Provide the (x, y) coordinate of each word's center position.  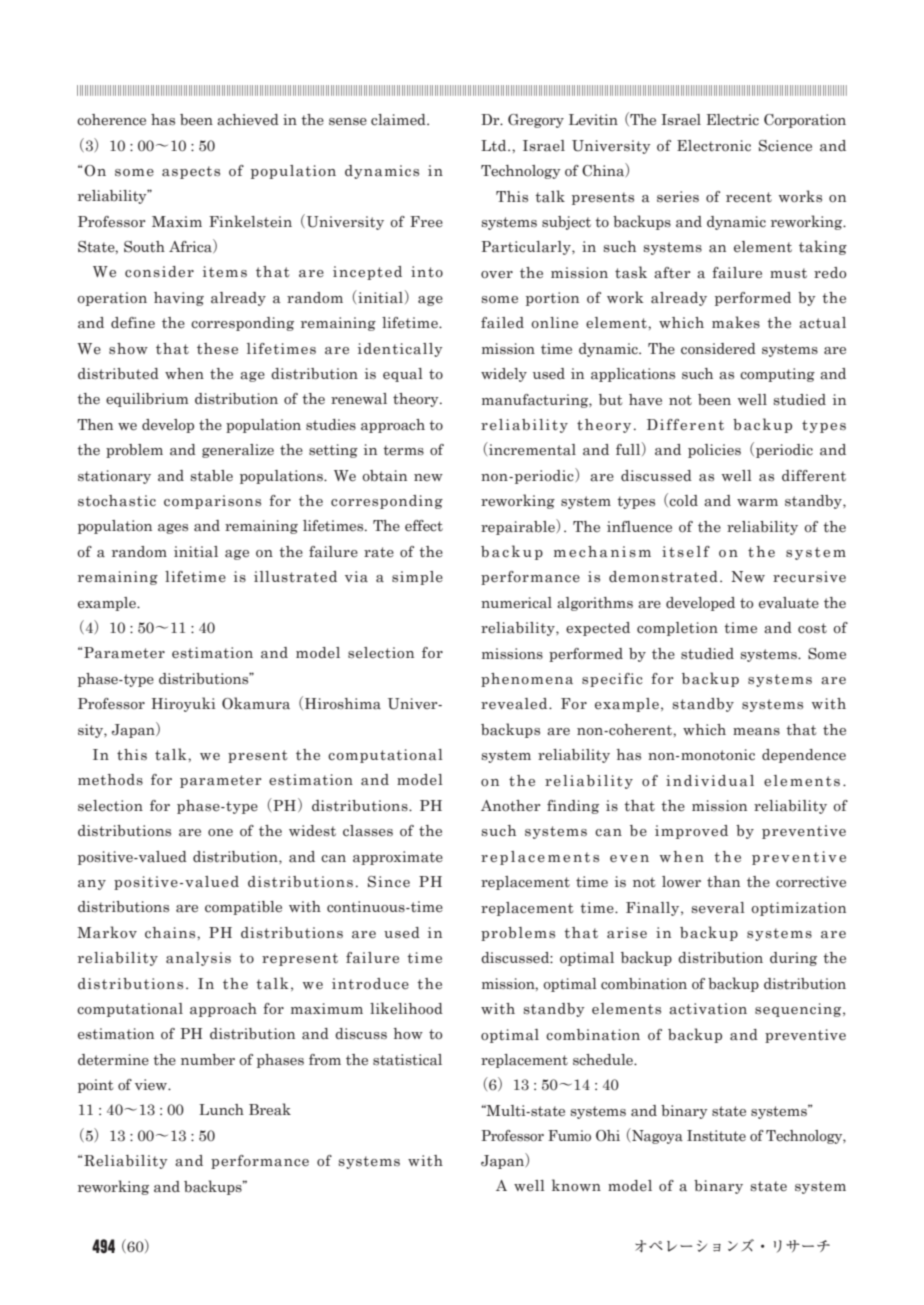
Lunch (221, 1110)
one (220, 833)
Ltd (495, 145)
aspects (191, 172)
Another (511, 806)
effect (424, 526)
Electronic (714, 146)
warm (757, 503)
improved (691, 832)
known (576, 1185)
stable (212, 476)
